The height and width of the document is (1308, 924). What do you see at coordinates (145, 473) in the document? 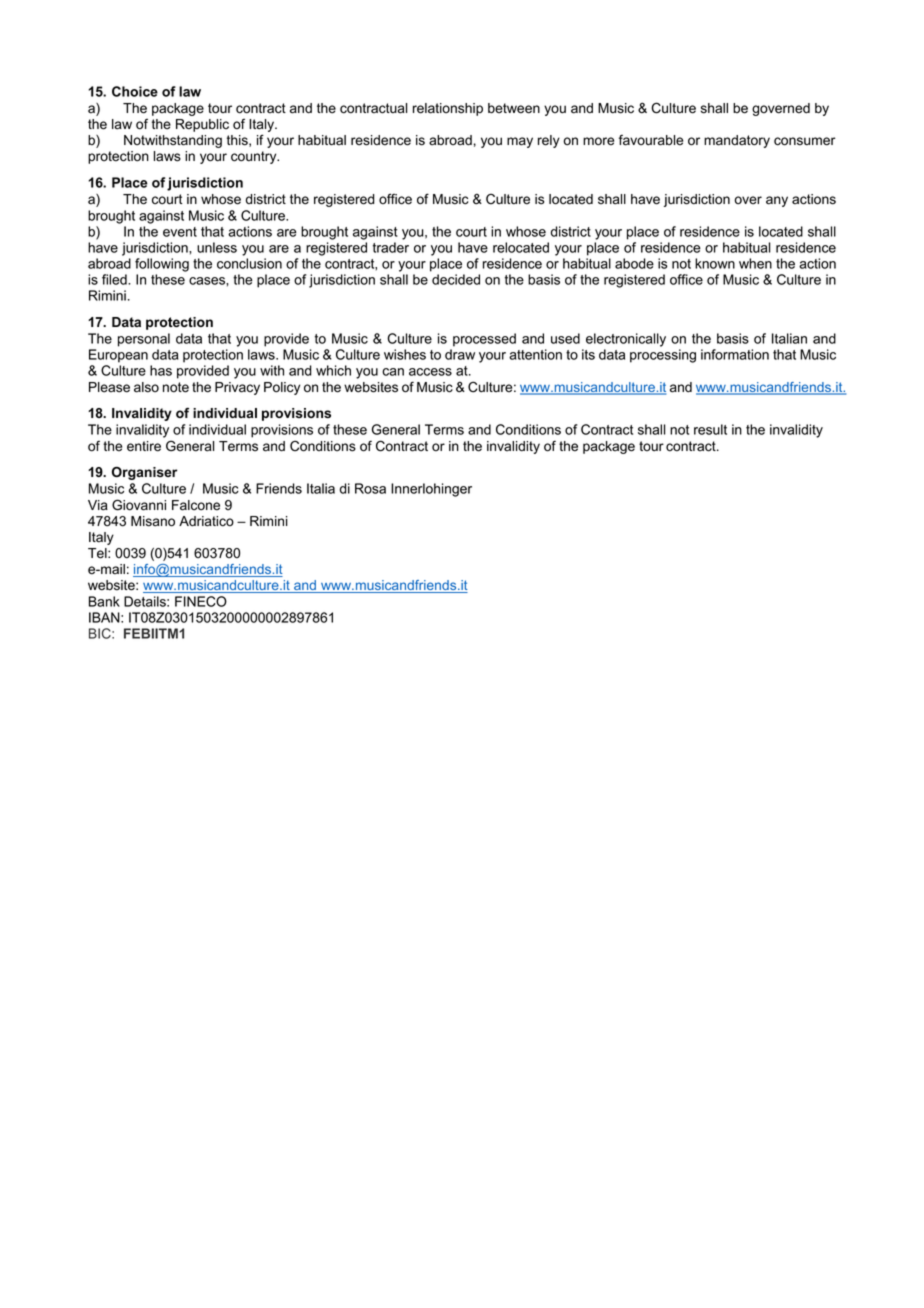
I see `Organiser` at bounding box center [145, 473].
